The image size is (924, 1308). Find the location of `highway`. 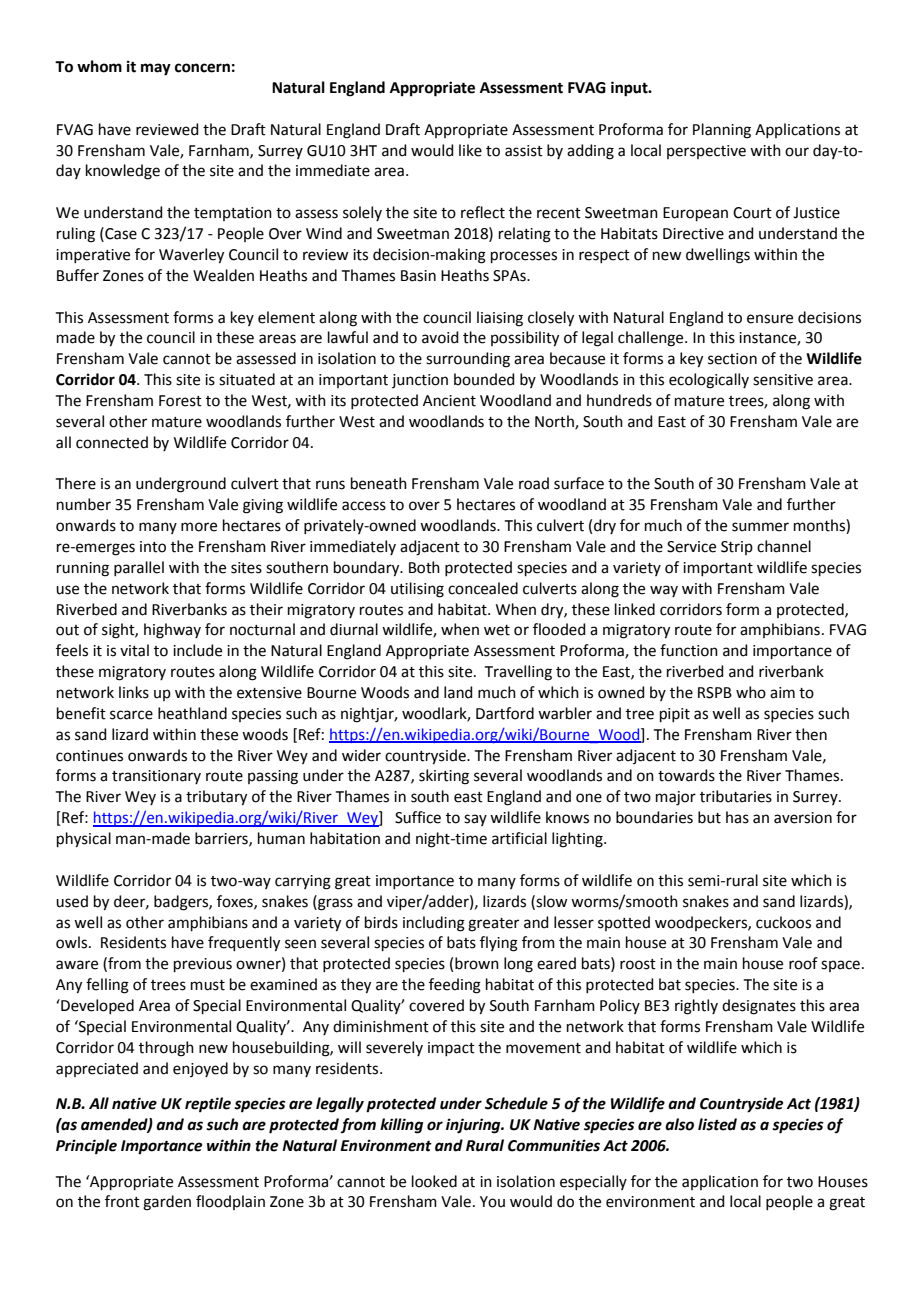

highway is located at coordinates (172, 631).
